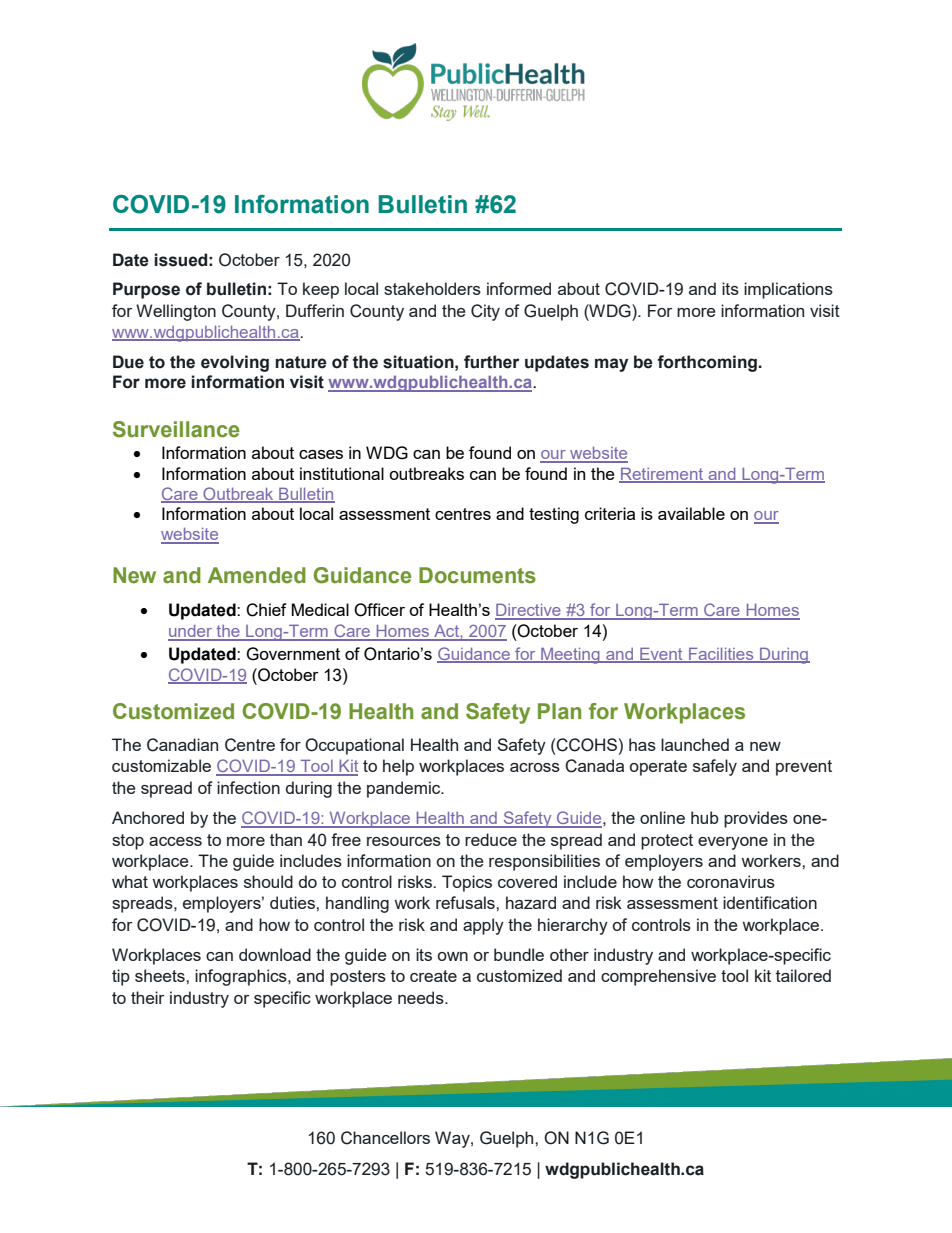 The height and width of the page is (1233, 952). Describe the element at coordinates (453, 1139) in the page. I see `Way` at that location.
